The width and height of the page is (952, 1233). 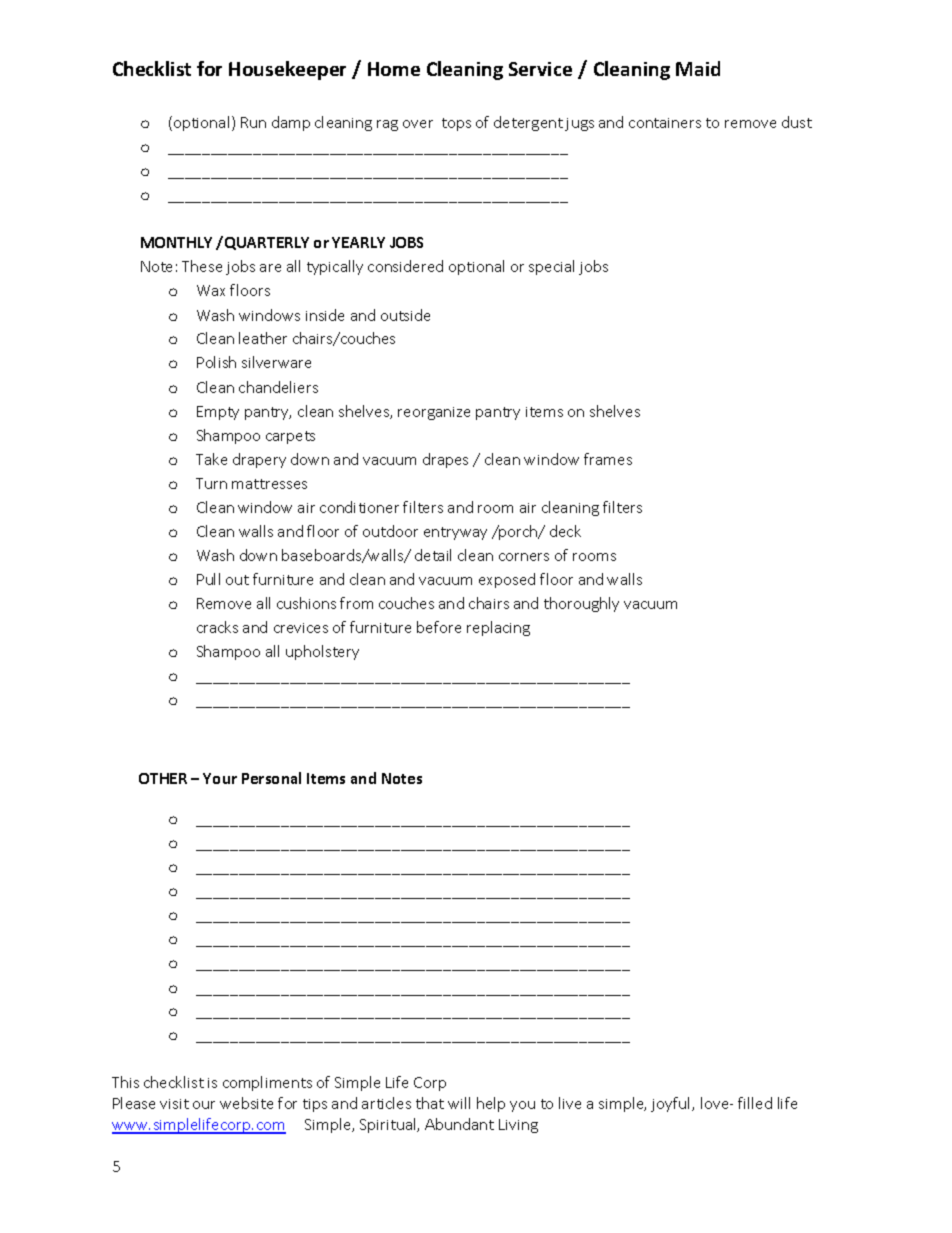 I want to click on Your, so click(x=220, y=778).
